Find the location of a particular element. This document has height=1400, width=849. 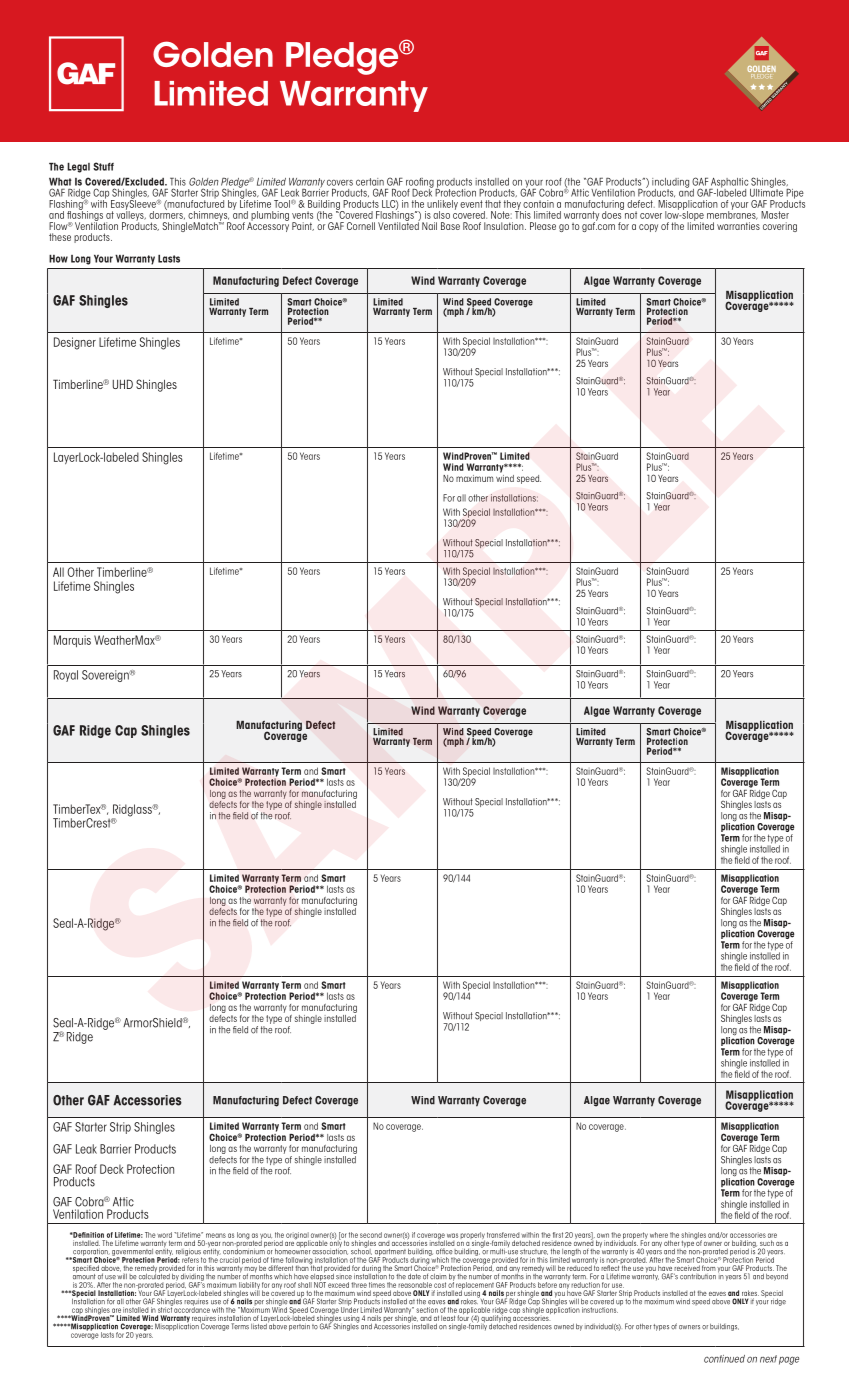

Royal is located at coordinates (66, 676).
